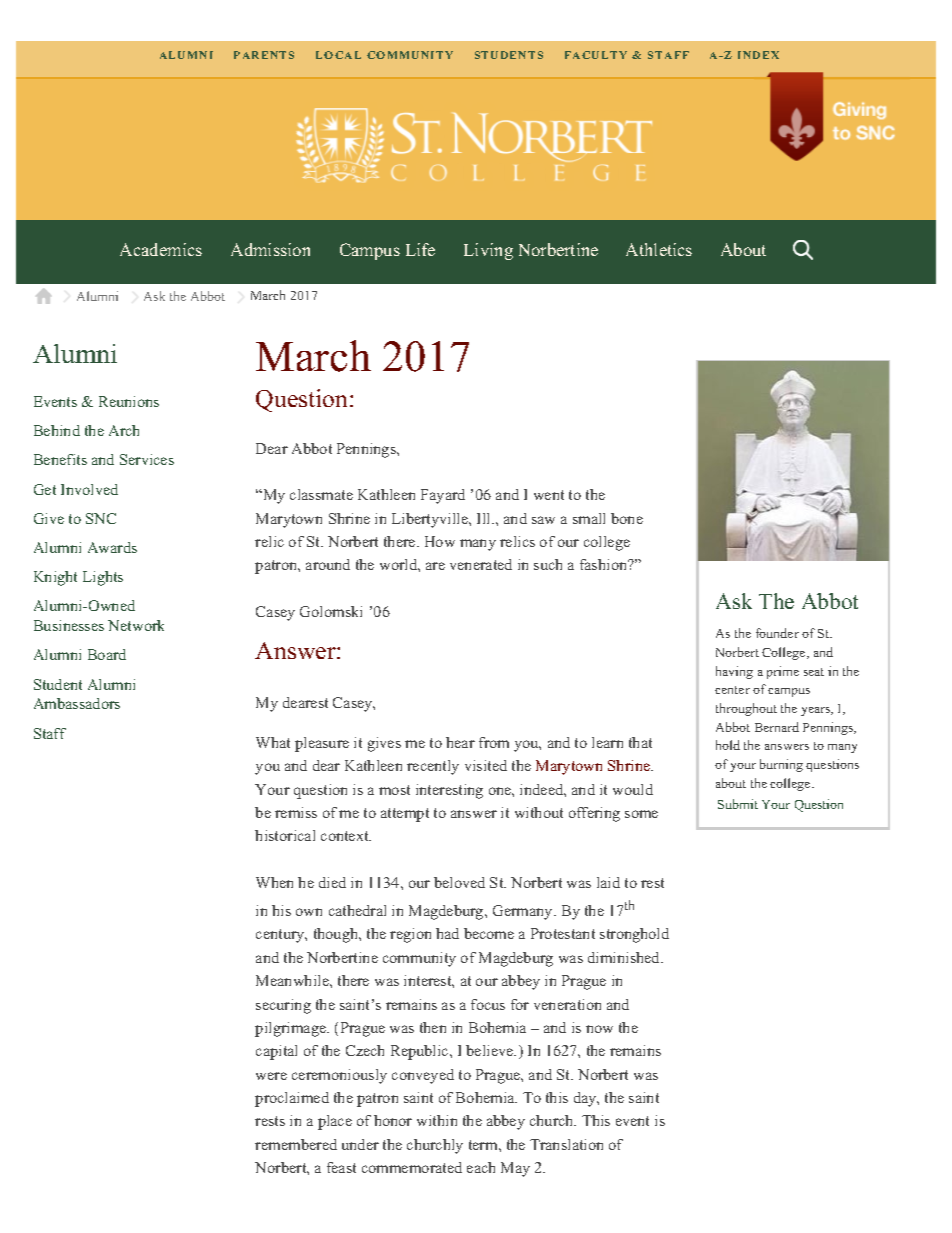 This screenshot has height=1233, width=952. What do you see at coordinates (738, 804) in the screenshot?
I see `Submit` at bounding box center [738, 804].
